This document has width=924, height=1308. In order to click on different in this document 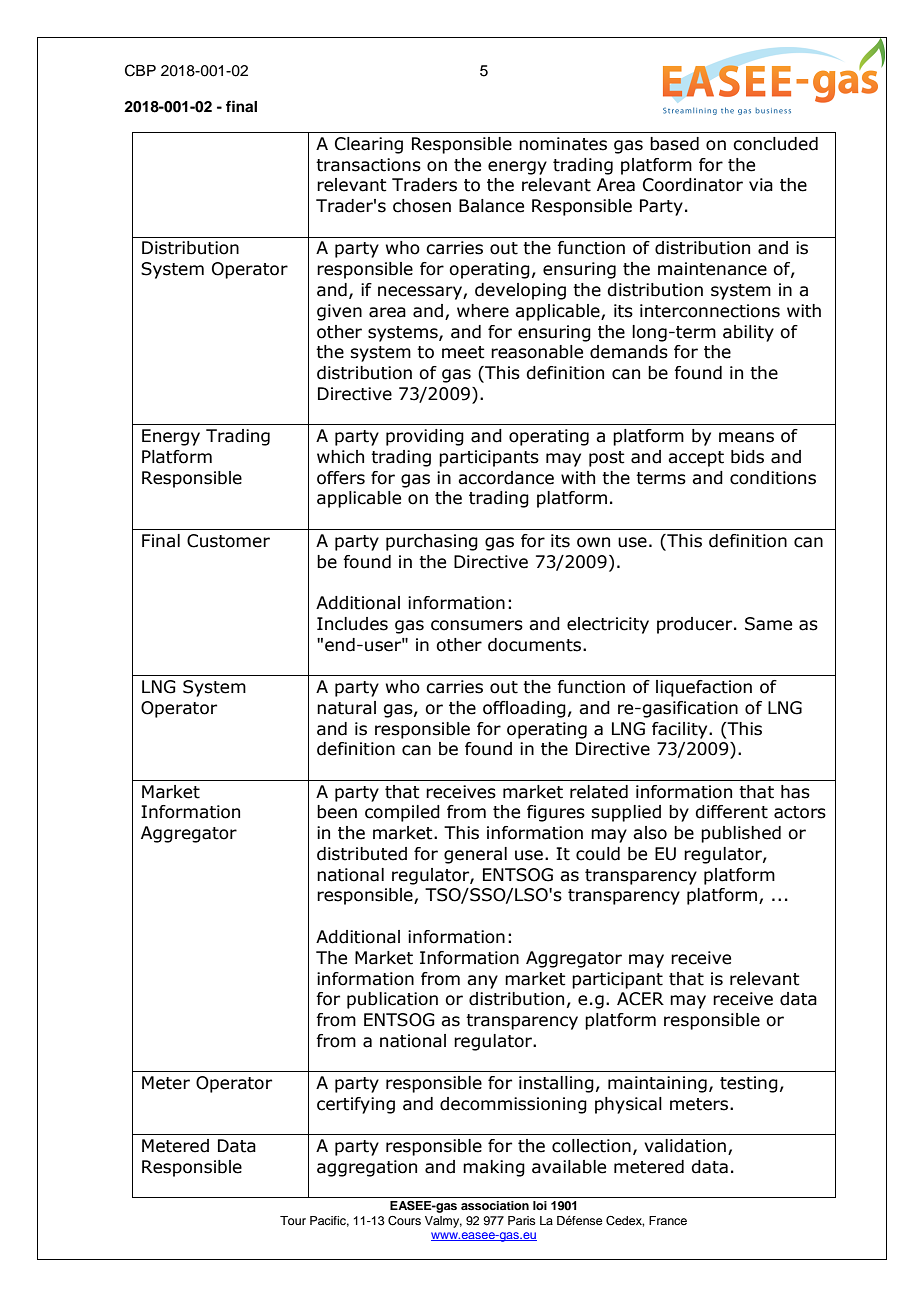, I will do `click(731, 812)`.
